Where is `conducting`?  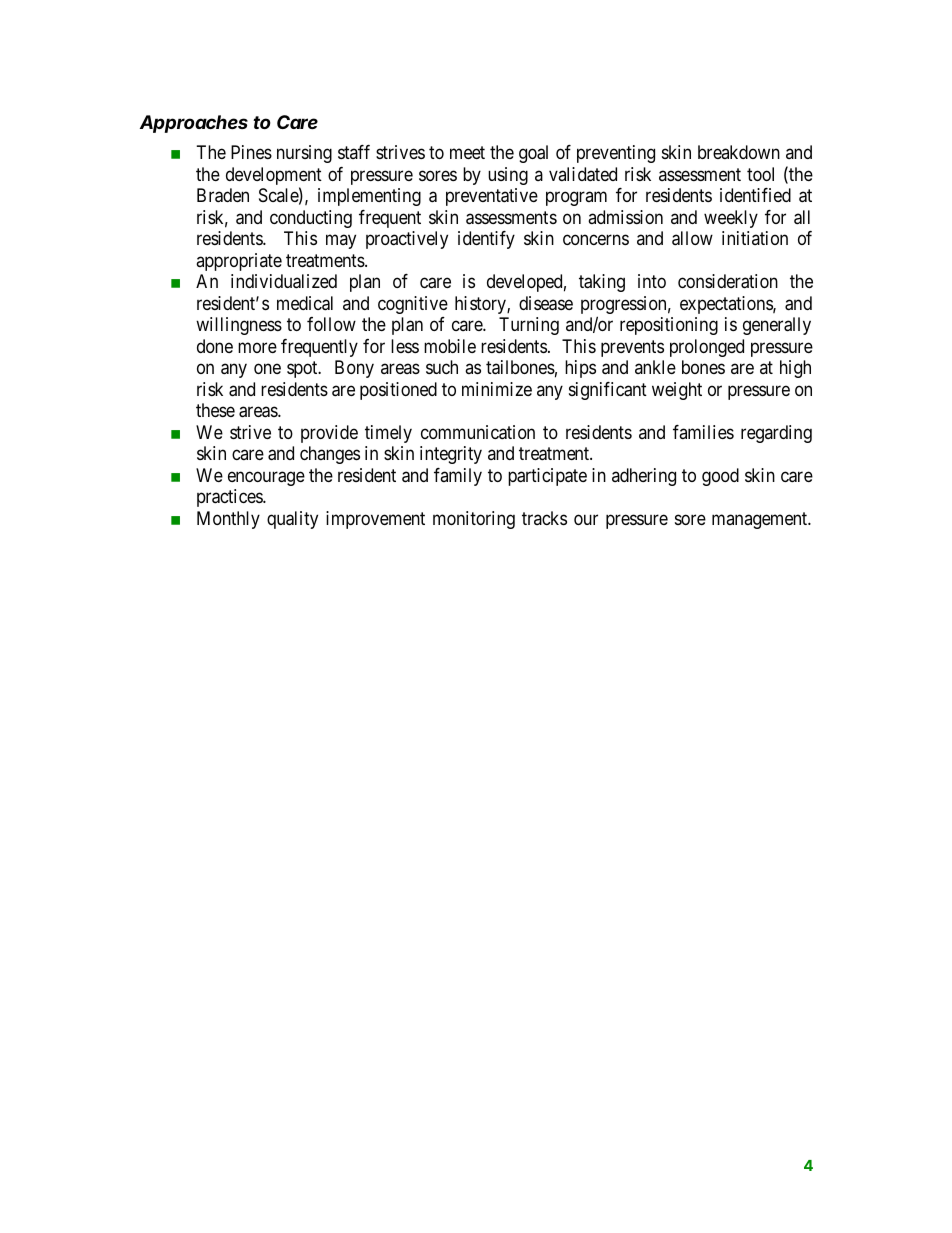 conducting is located at coordinates (311, 219).
